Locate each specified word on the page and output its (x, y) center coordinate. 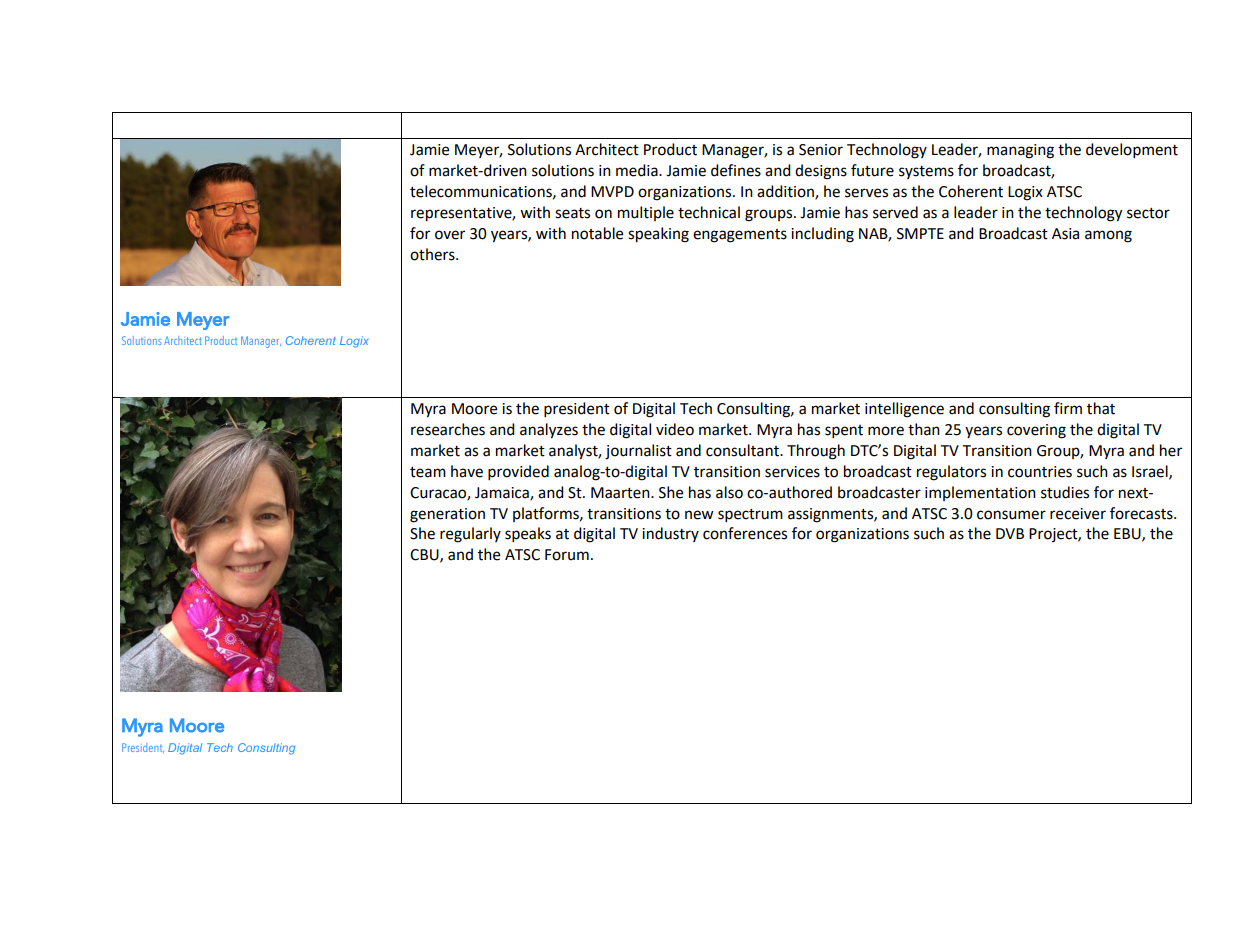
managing (1020, 151)
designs (821, 172)
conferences (745, 533)
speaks (528, 535)
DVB (1010, 533)
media (638, 170)
